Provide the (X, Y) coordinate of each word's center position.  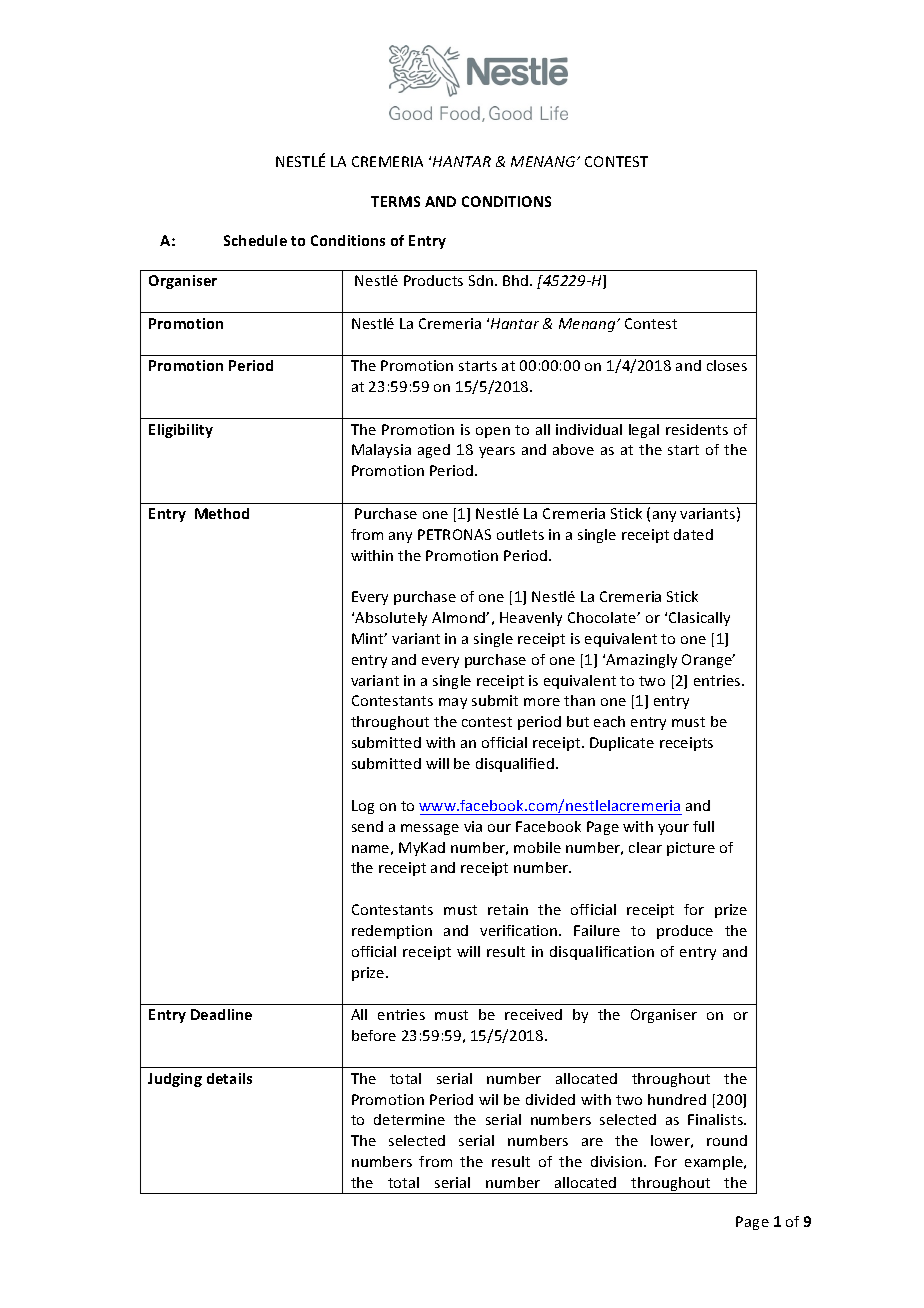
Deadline (221, 1014)
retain (508, 909)
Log (363, 807)
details (229, 1078)
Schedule (255, 240)
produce (685, 932)
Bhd (517, 280)
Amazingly (641, 661)
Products (433, 280)
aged (434, 451)
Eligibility (181, 431)
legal (644, 431)
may (453, 703)
